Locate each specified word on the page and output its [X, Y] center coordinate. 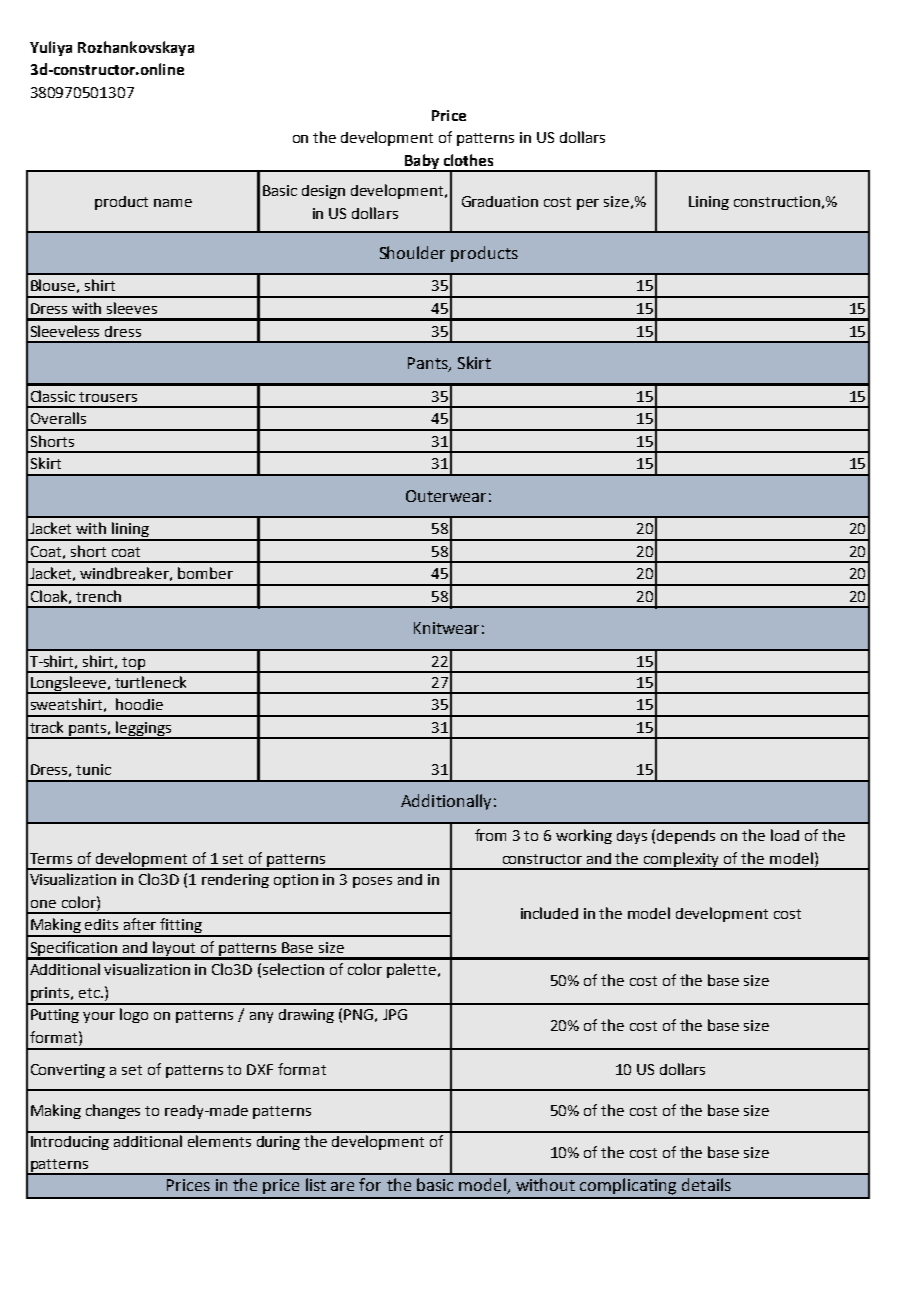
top [134, 664]
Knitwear [446, 628]
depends [686, 837]
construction [777, 201]
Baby [421, 162]
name [173, 203]
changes [113, 1111]
